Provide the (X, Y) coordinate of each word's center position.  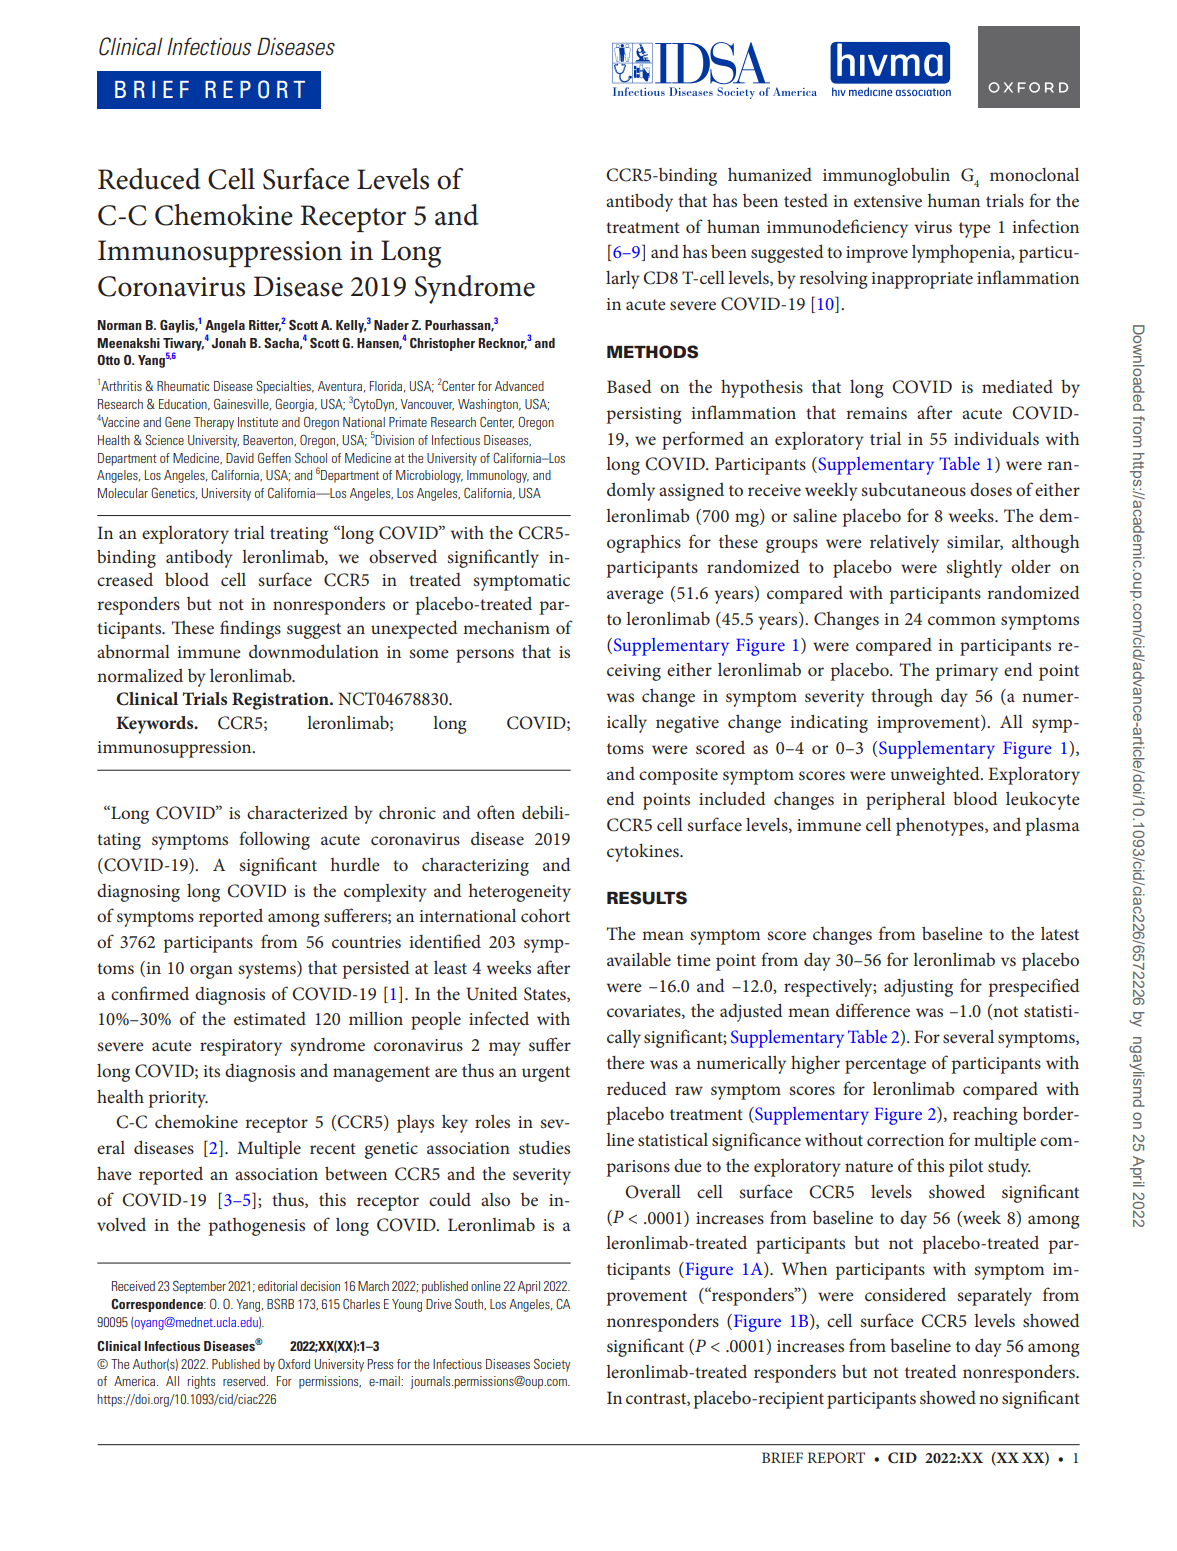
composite (678, 776)
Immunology (498, 476)
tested (806, 200)
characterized (297, 812)
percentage (885, 1066)
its (211, 1071)
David (240, 458)
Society (552, 1365)
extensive (888, 201)
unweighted (936, 775)
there (626, 1062)
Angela (225, 327)
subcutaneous (913, 489)
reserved (245, 1381)
